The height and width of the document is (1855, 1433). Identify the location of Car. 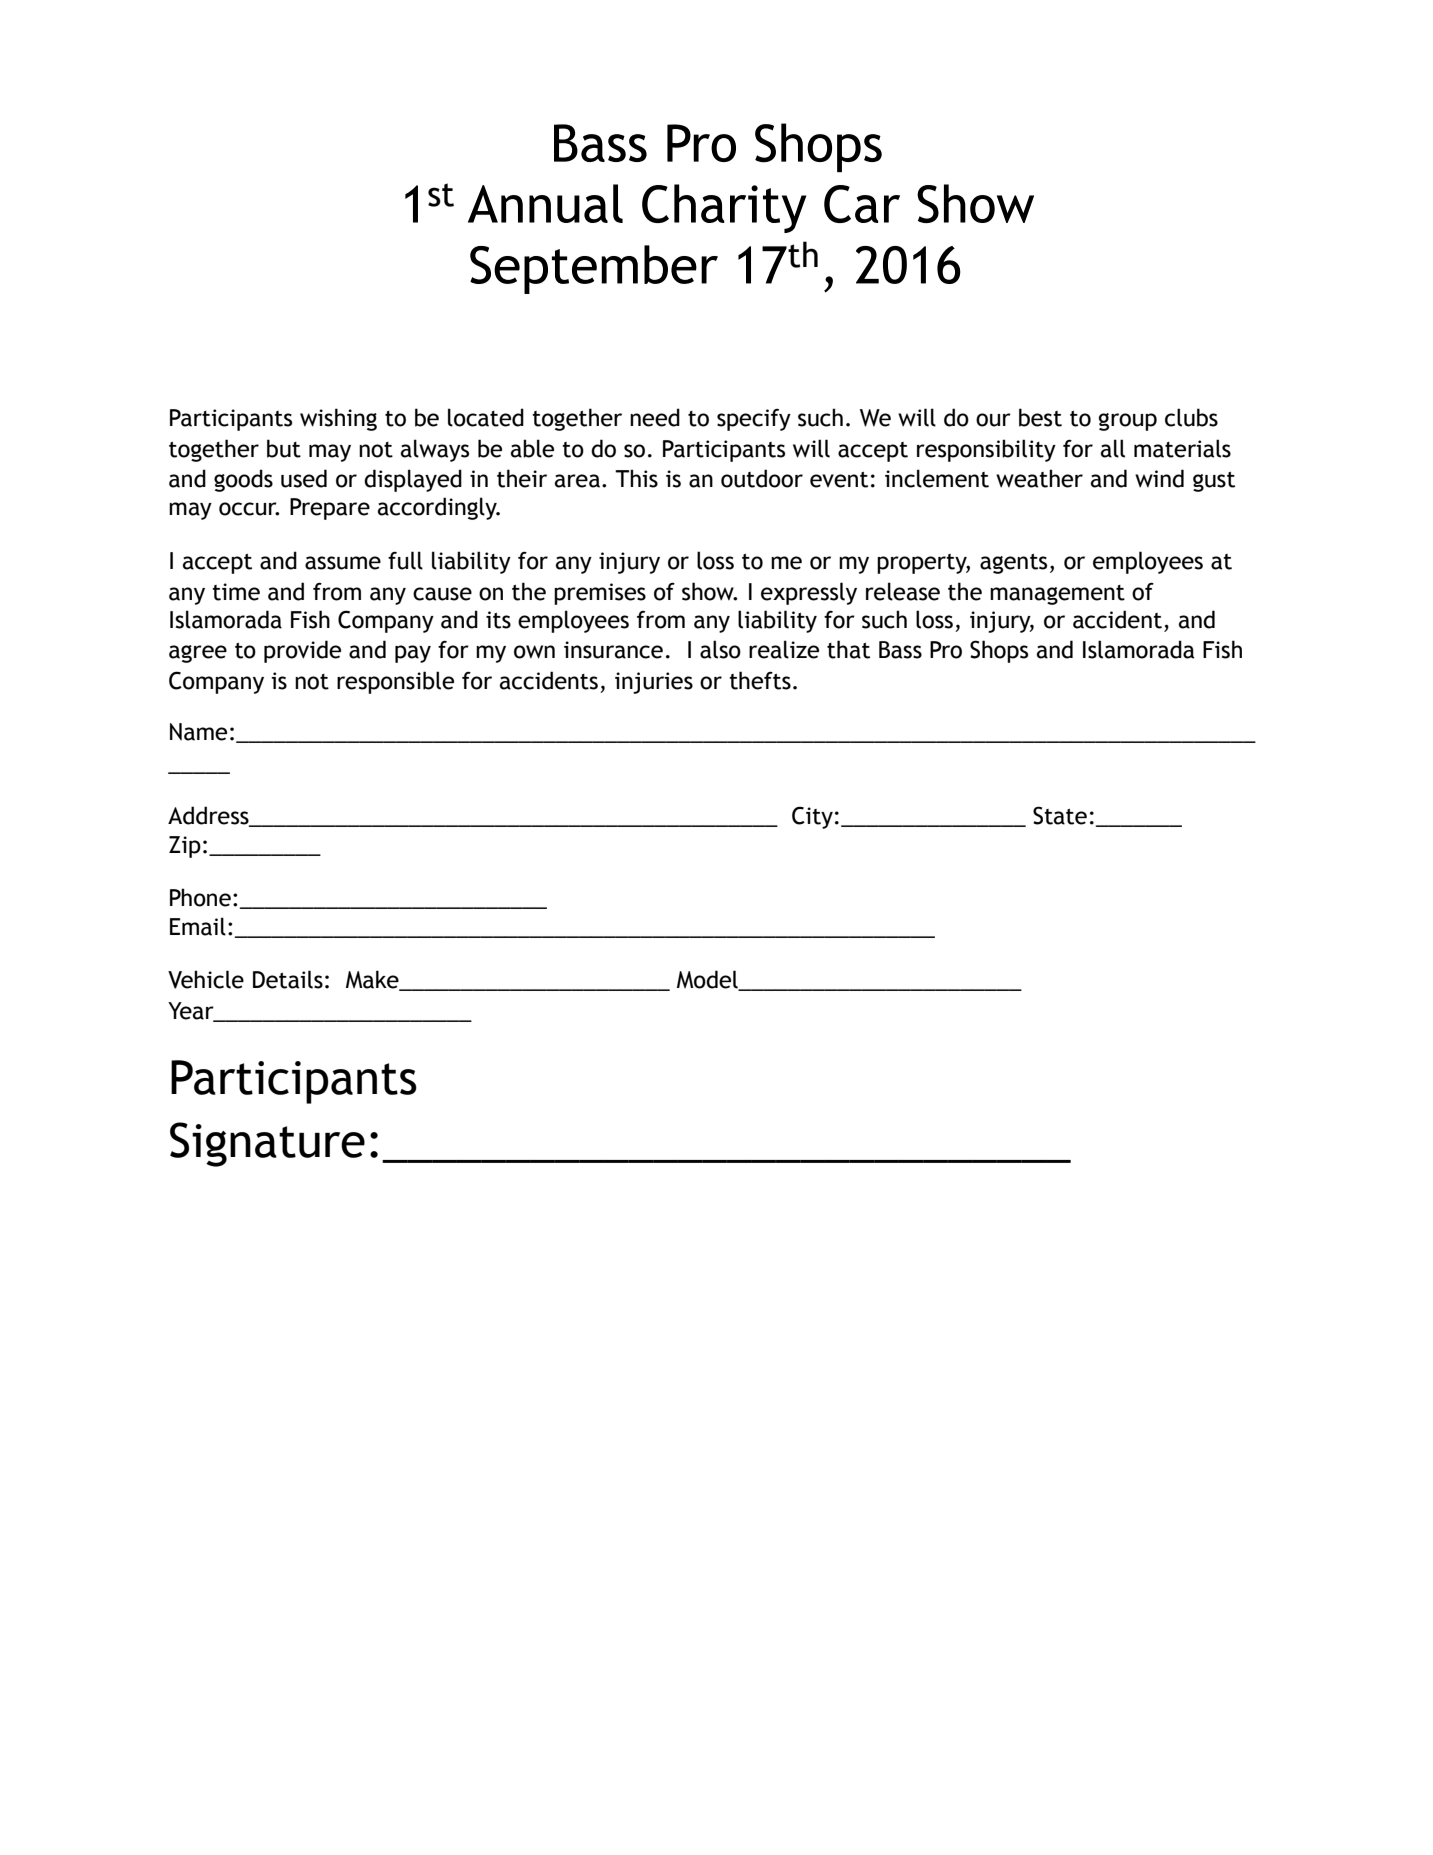
(862, 204).
